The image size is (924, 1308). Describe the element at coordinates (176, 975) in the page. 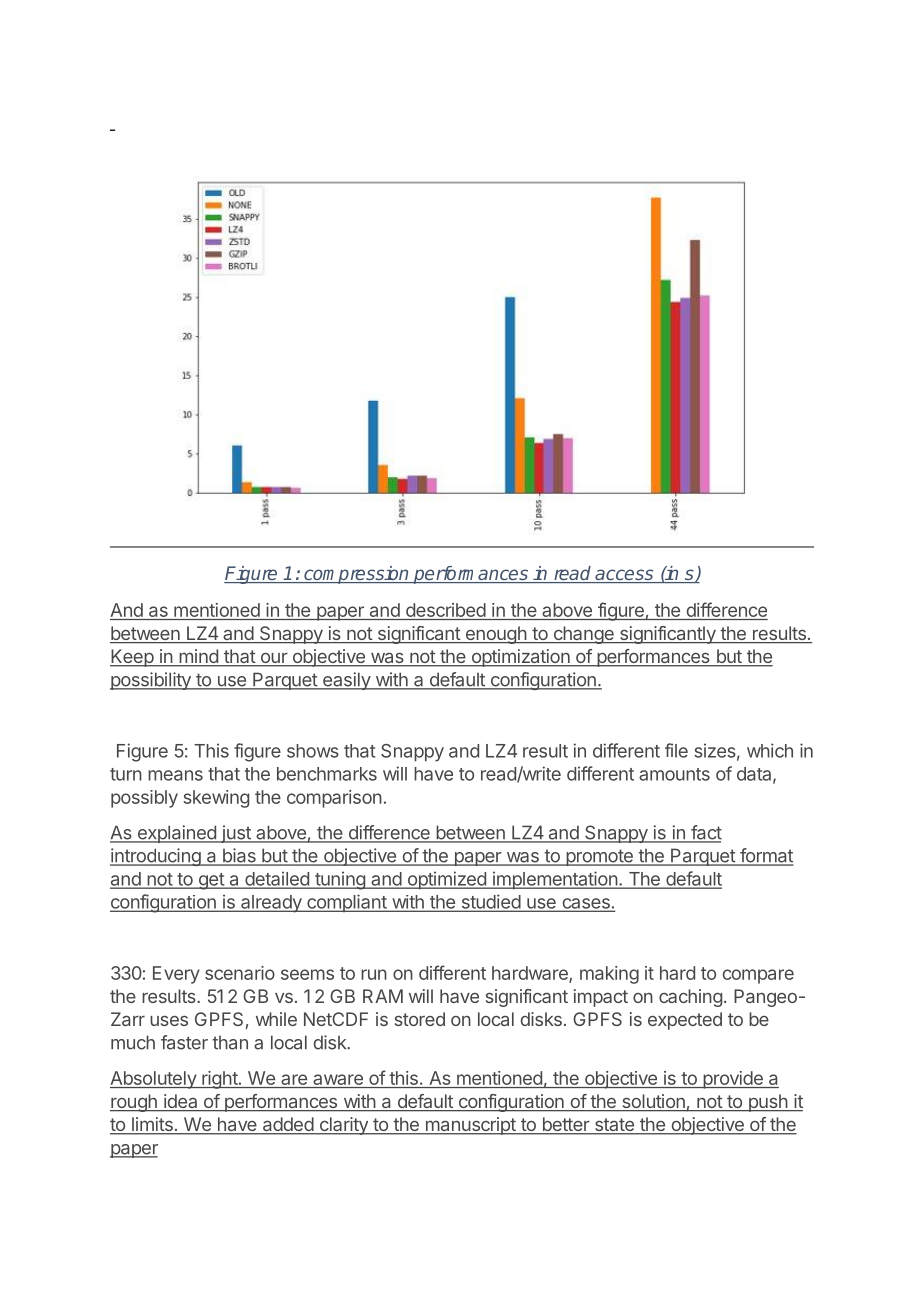

I see `Every` at that location.
